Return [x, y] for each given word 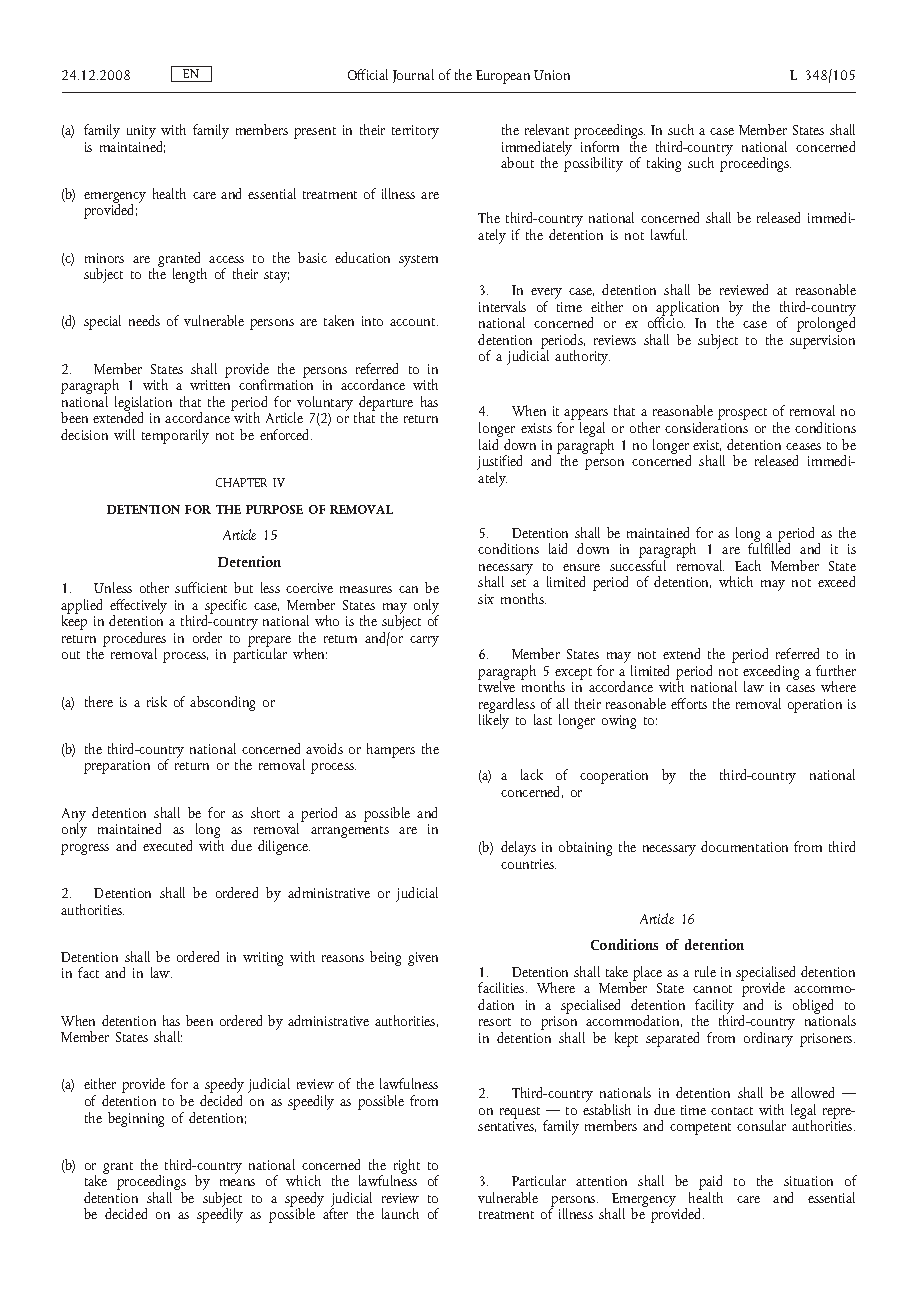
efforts [689, 703]
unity [141, 132]
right [405, 1168]
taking [664, 164]
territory [415, 132]
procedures [134, 641]
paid [710, 1184]
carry [424, 641]
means [237, 1182]
